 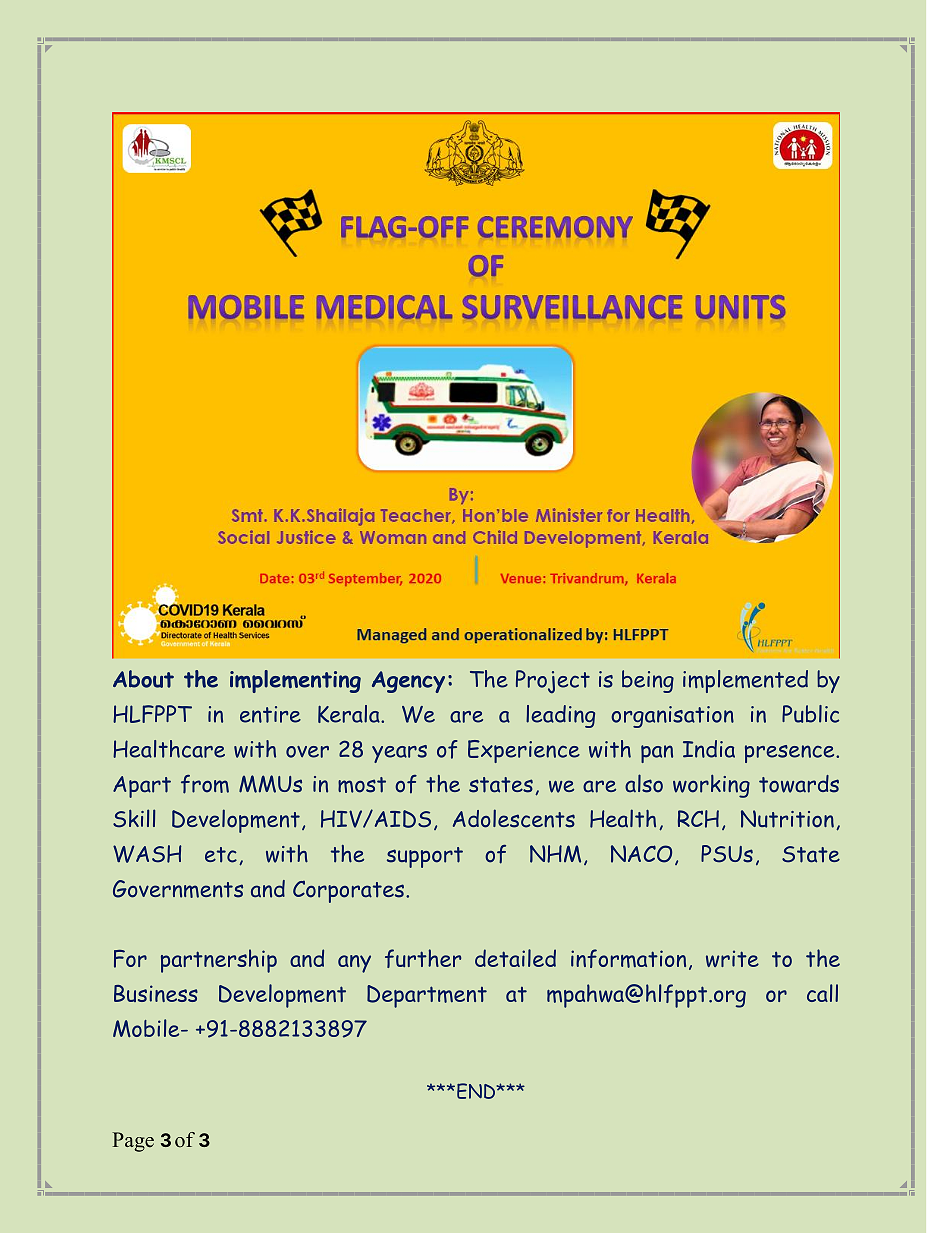 I want to click on etc, so click(x=221, y=855).
